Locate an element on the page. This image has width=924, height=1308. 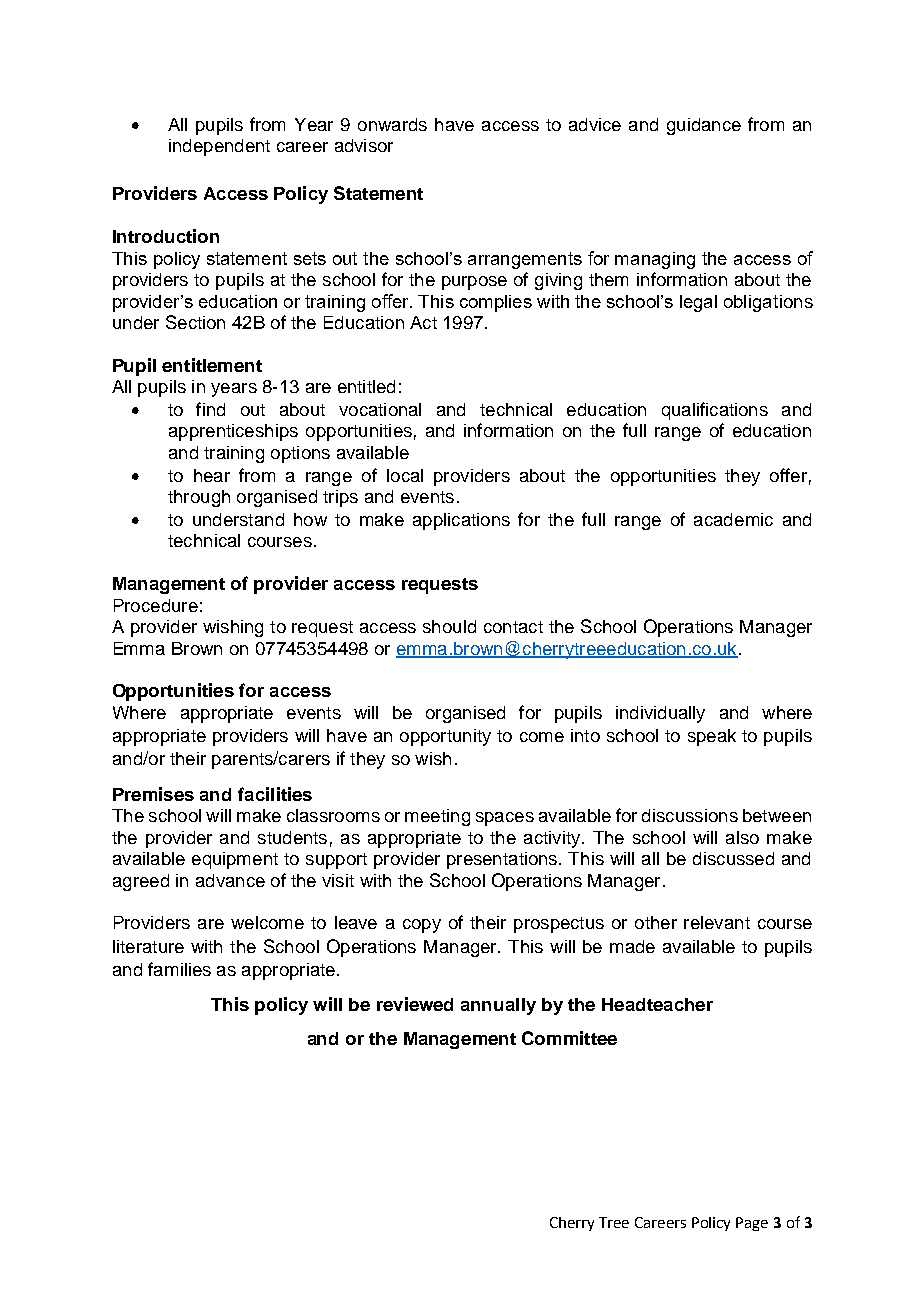
families is located at coordinates (179, 969).
